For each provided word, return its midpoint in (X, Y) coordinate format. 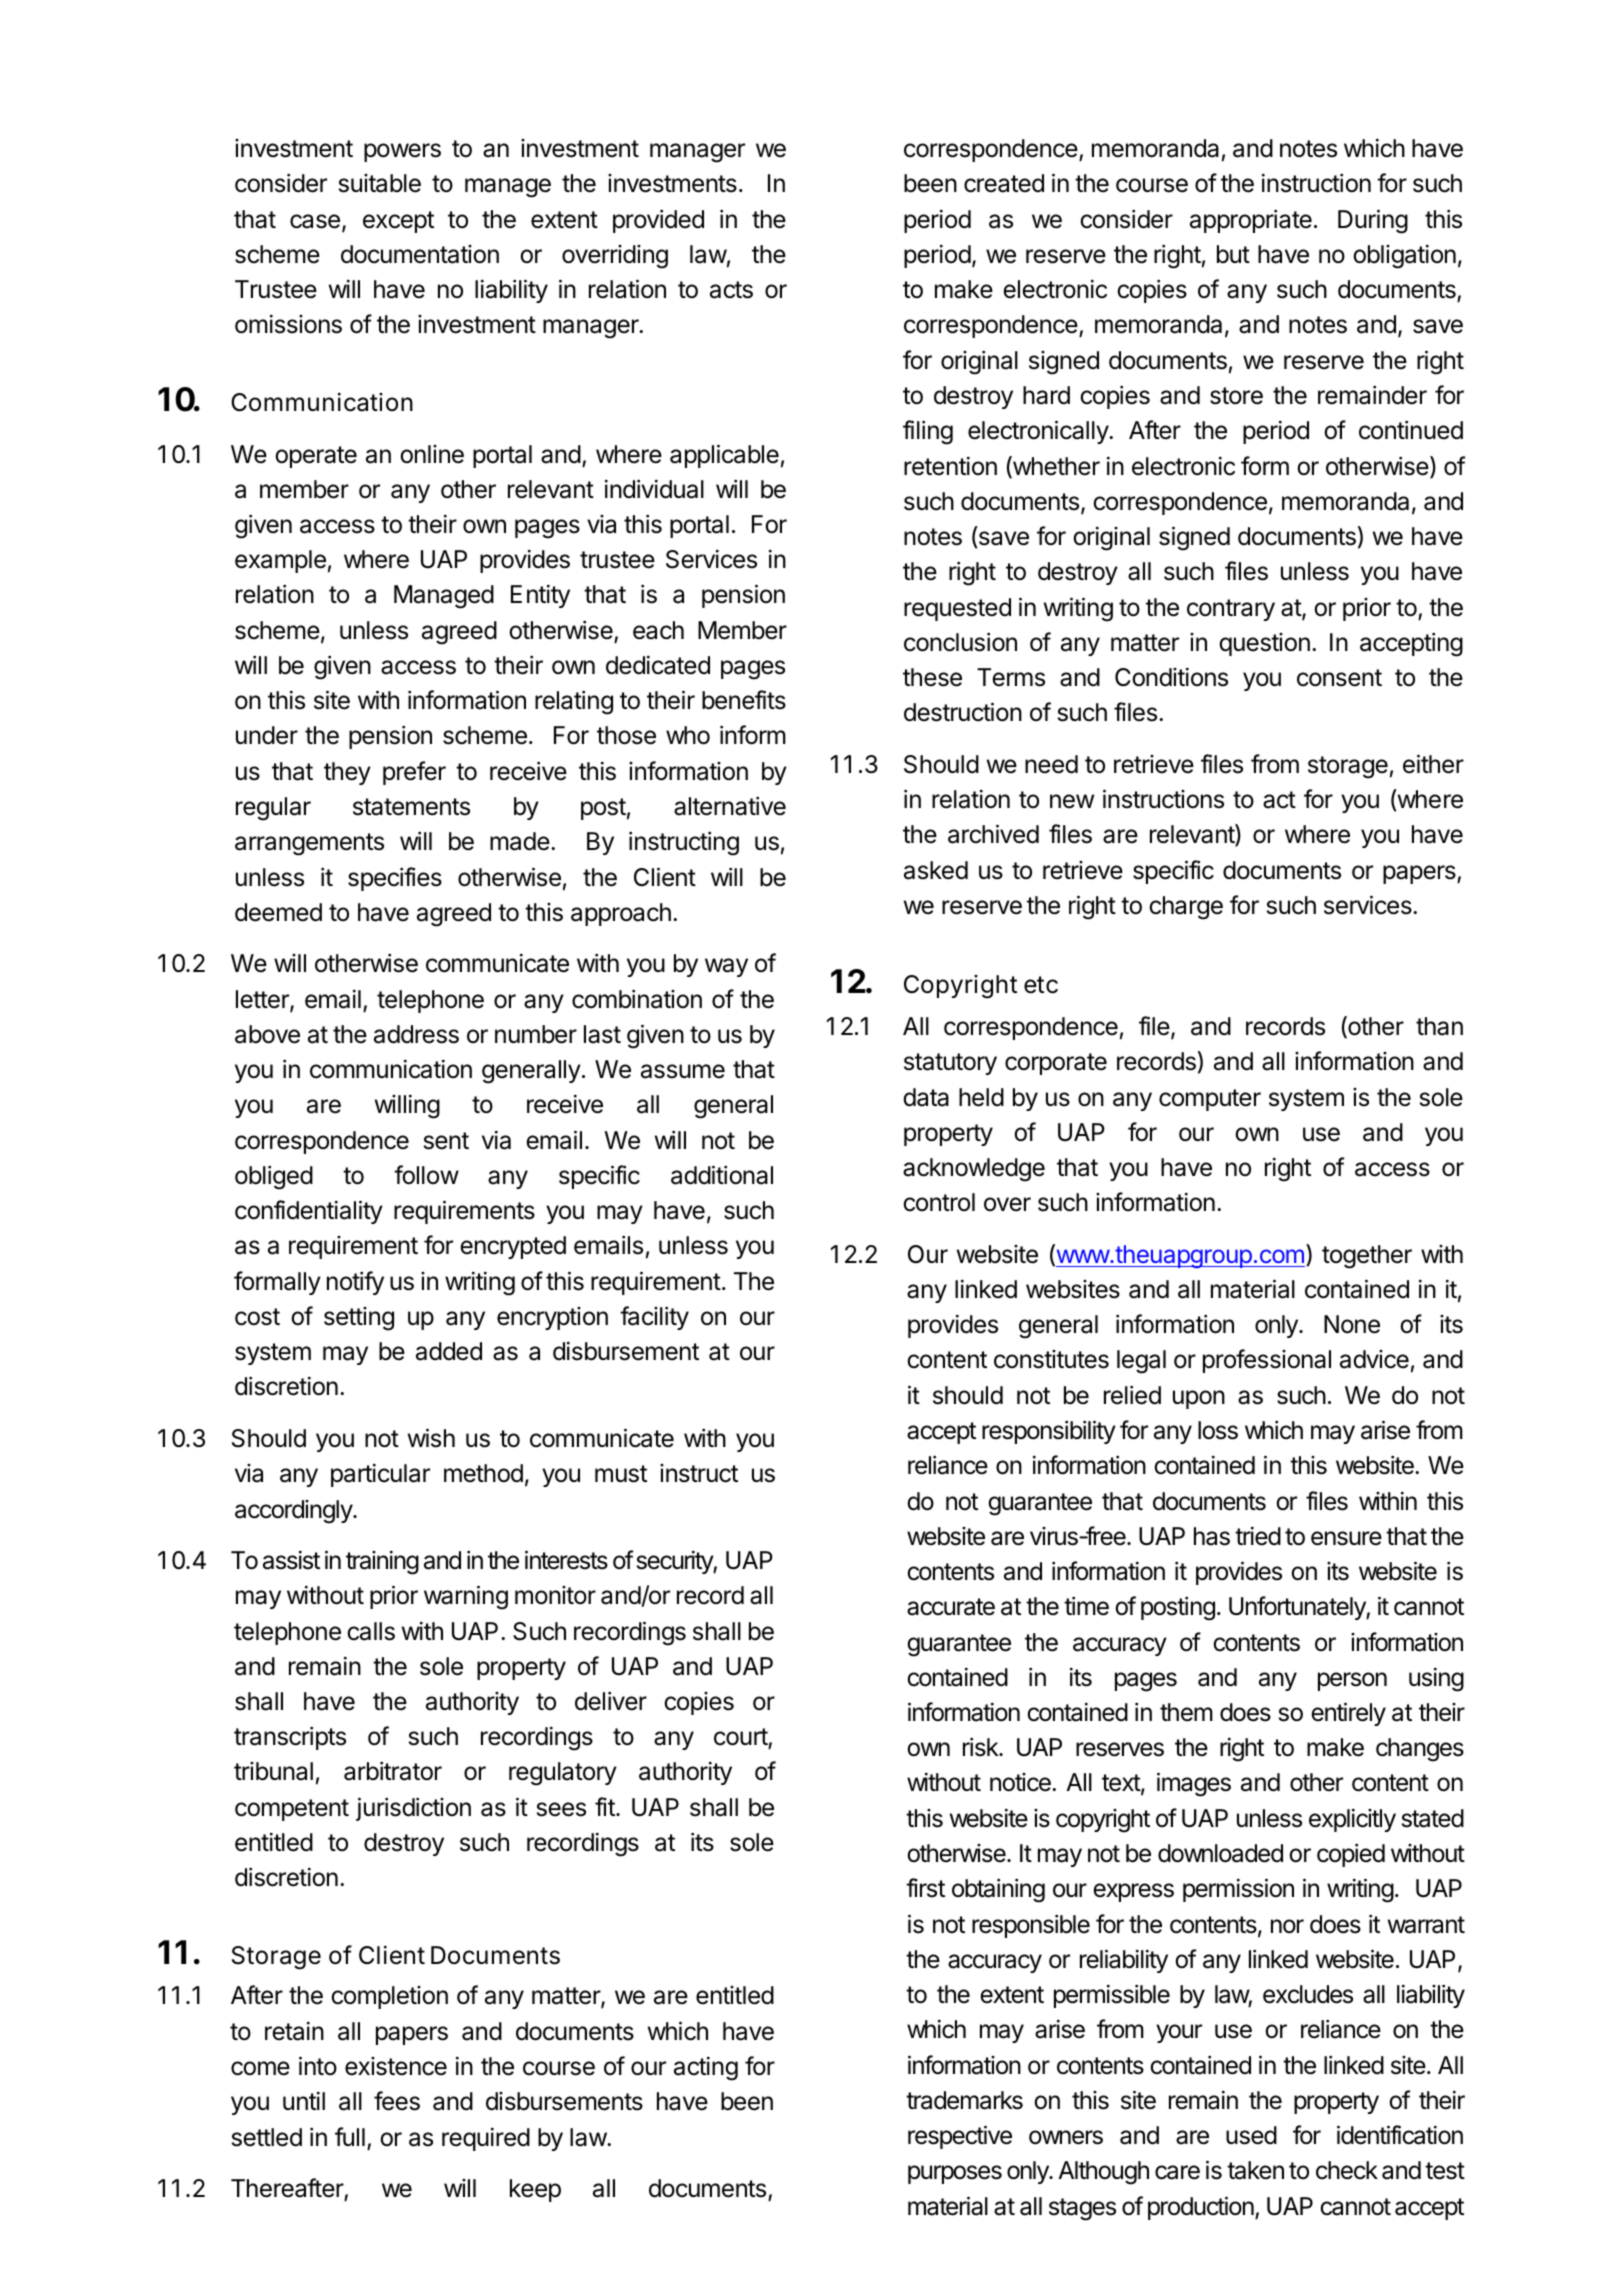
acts (731, 290)
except (398, 222)
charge (1186, 908)
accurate (951, 1607)
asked (936, 870)
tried (1258, 1536)
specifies (395, 879)
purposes (955, 2174)
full (350, 2136)
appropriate (1251, 221)
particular (380, 1475)
